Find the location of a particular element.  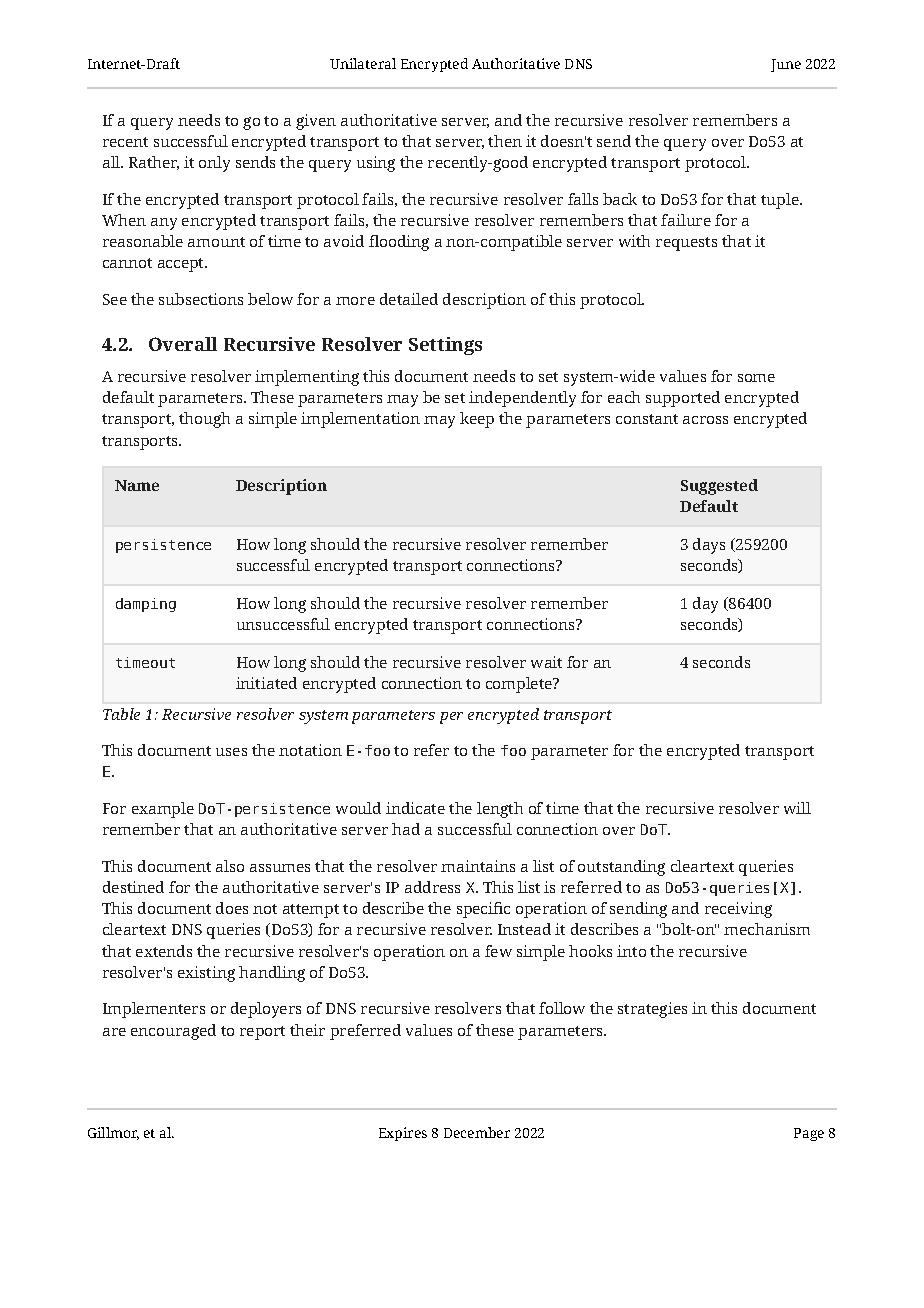

encouraged is located at coordinates (173, 1032).
